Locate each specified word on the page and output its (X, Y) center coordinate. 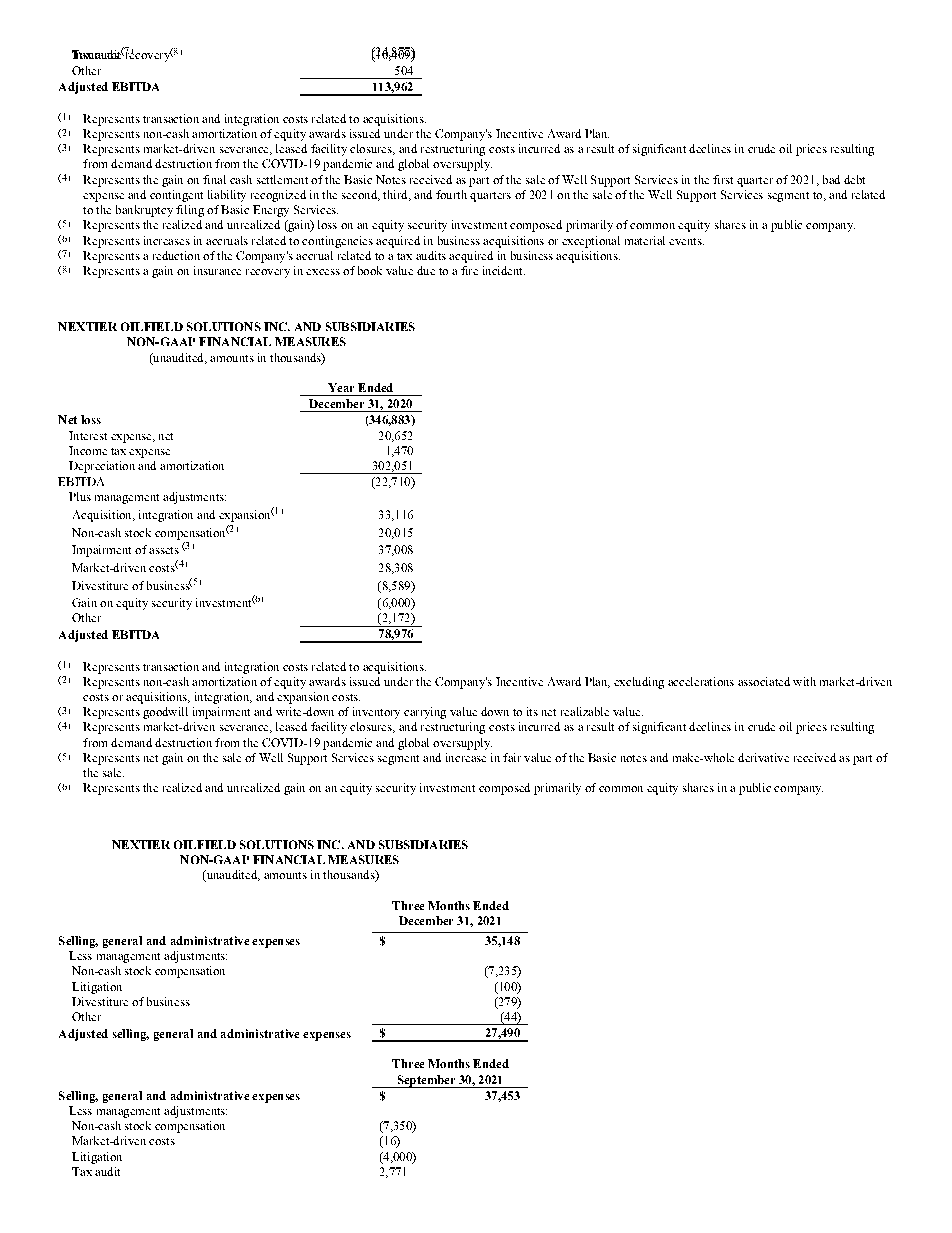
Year (341, 387)
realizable (585, 711)
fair (512, 757)
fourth (451, 194)
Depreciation (102, 467)
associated (764, 681)
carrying (425, 713)
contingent (176, 196)
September (426, 1081)
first (723, 179)
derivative (763, 757)
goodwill (165, 713)
